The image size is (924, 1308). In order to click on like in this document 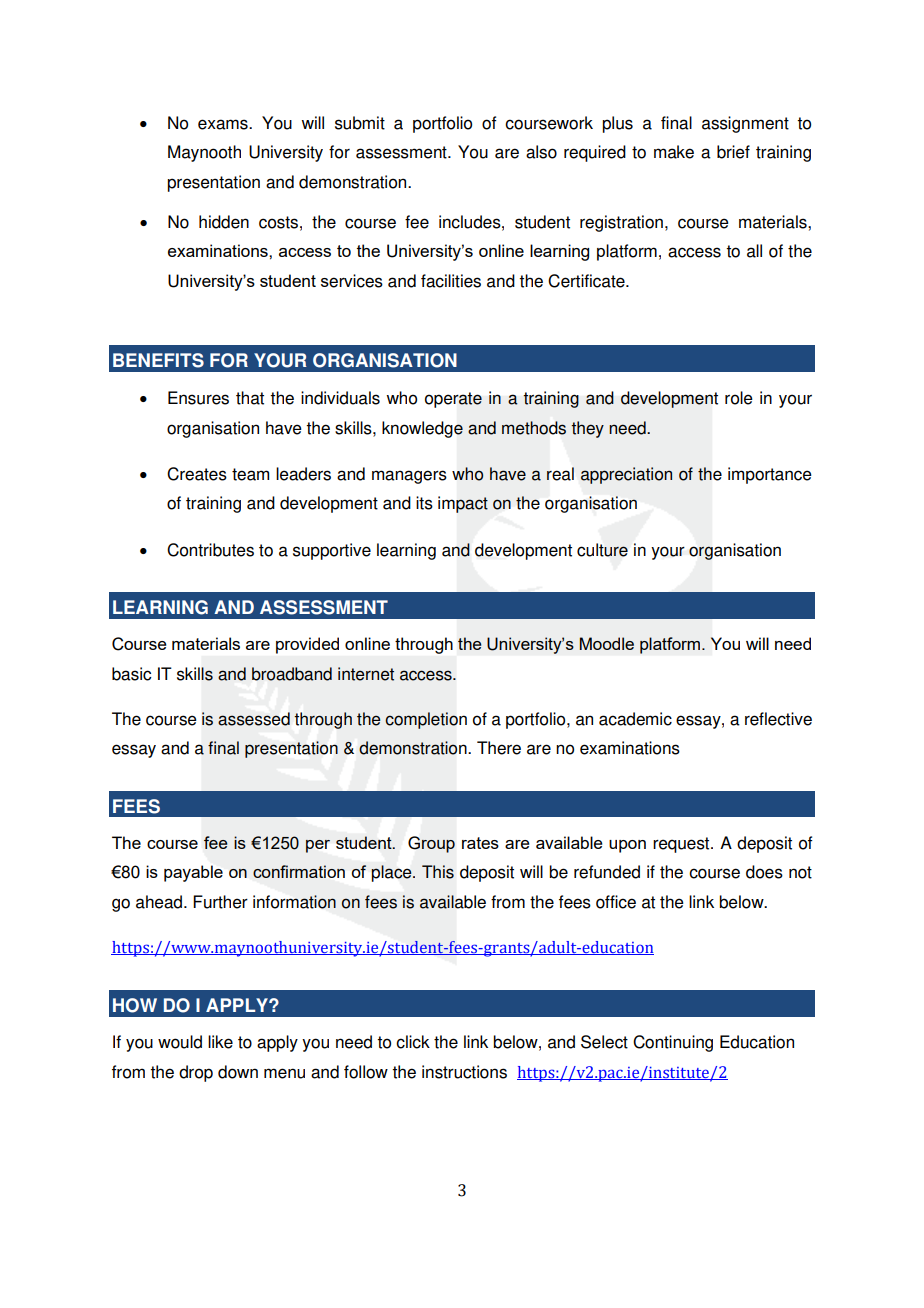, I will do `click(220, 1042)`.
